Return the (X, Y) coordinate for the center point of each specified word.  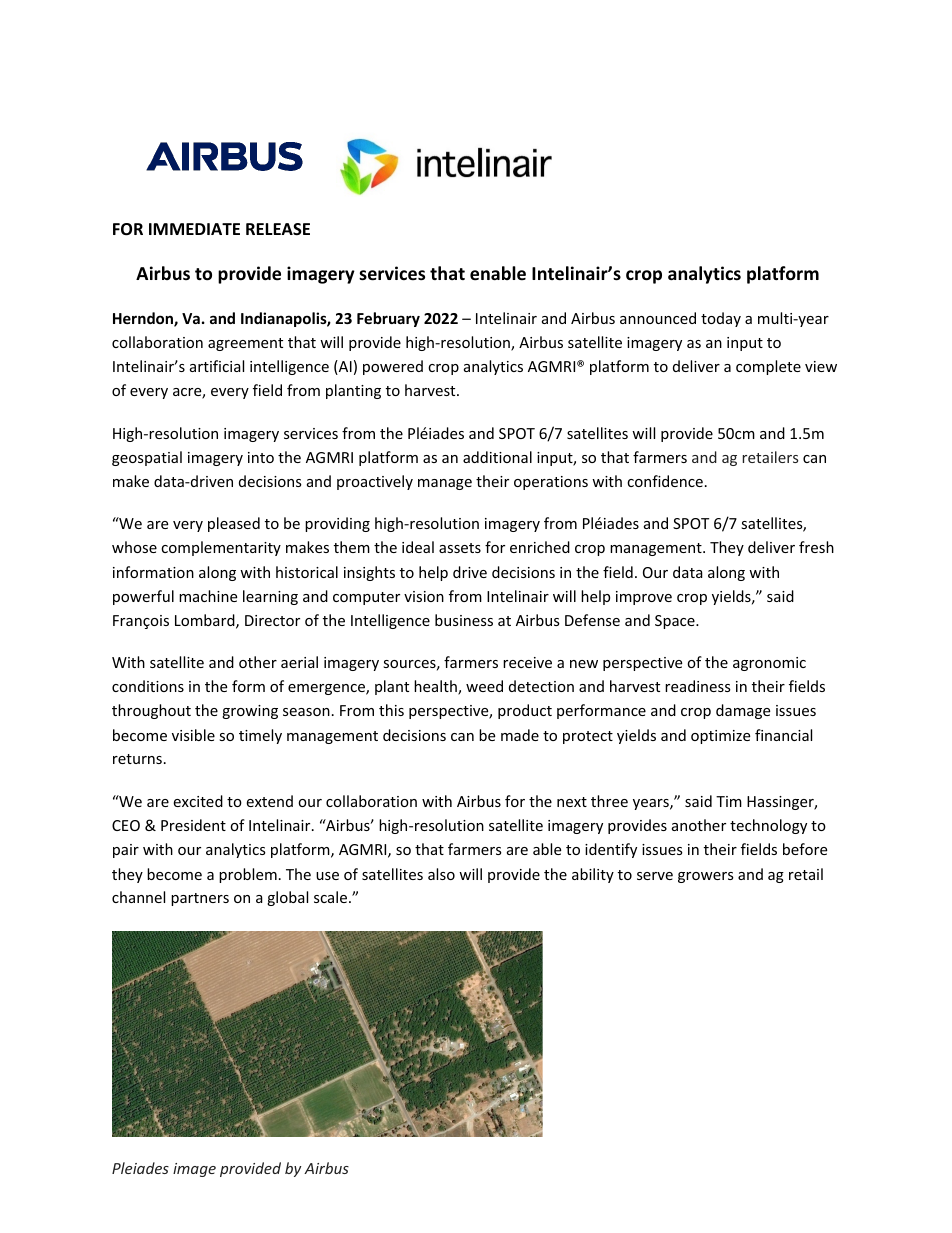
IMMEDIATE (194, 229)
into (261, 457)
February (388, 319)
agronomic (769, 664)
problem (248, 875)
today (721, 319)
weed (484, 686)
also (441, 874)
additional (497, 457)
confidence (665, 481)
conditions (148, 686)
